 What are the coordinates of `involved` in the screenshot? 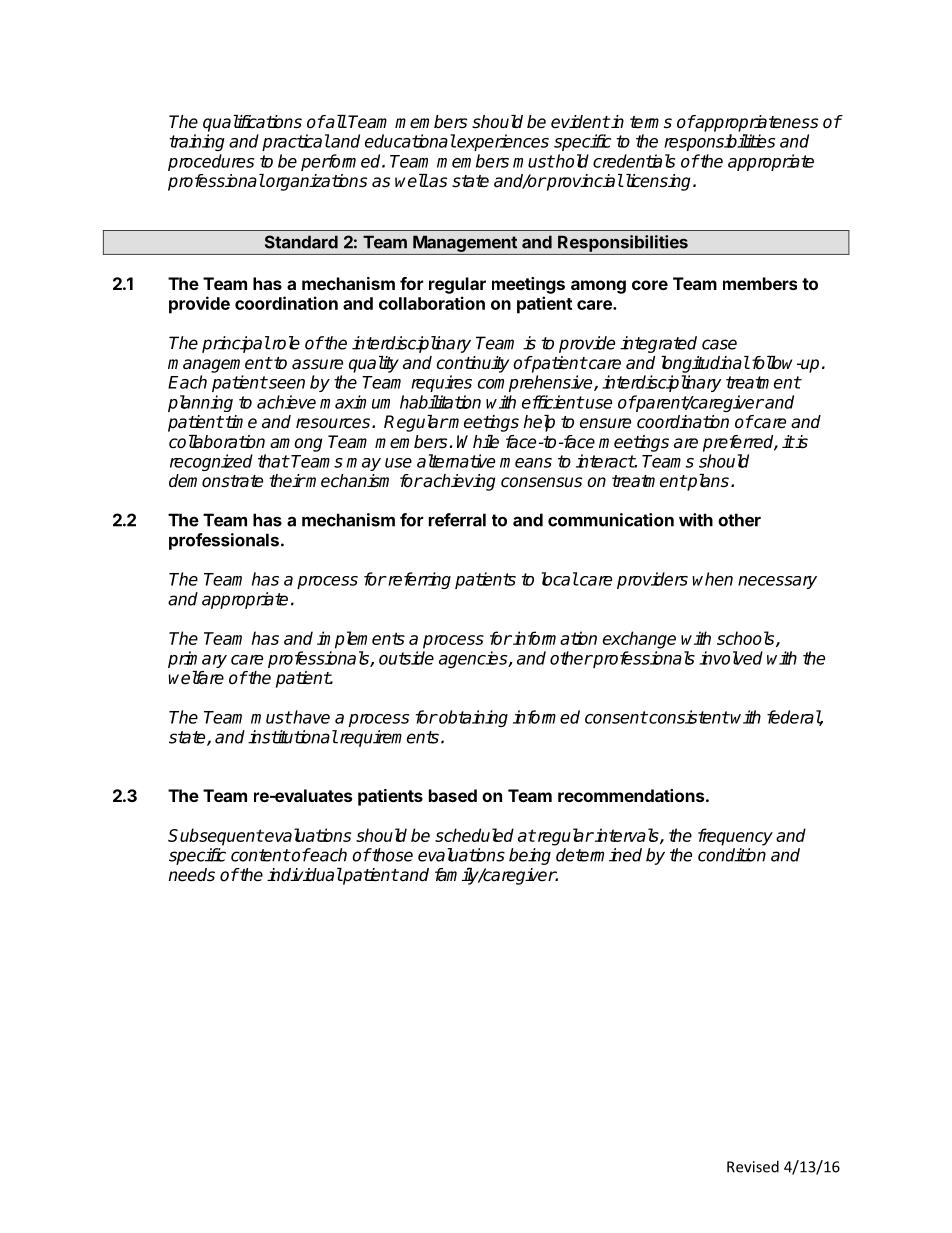 It's located at (731, 658).
